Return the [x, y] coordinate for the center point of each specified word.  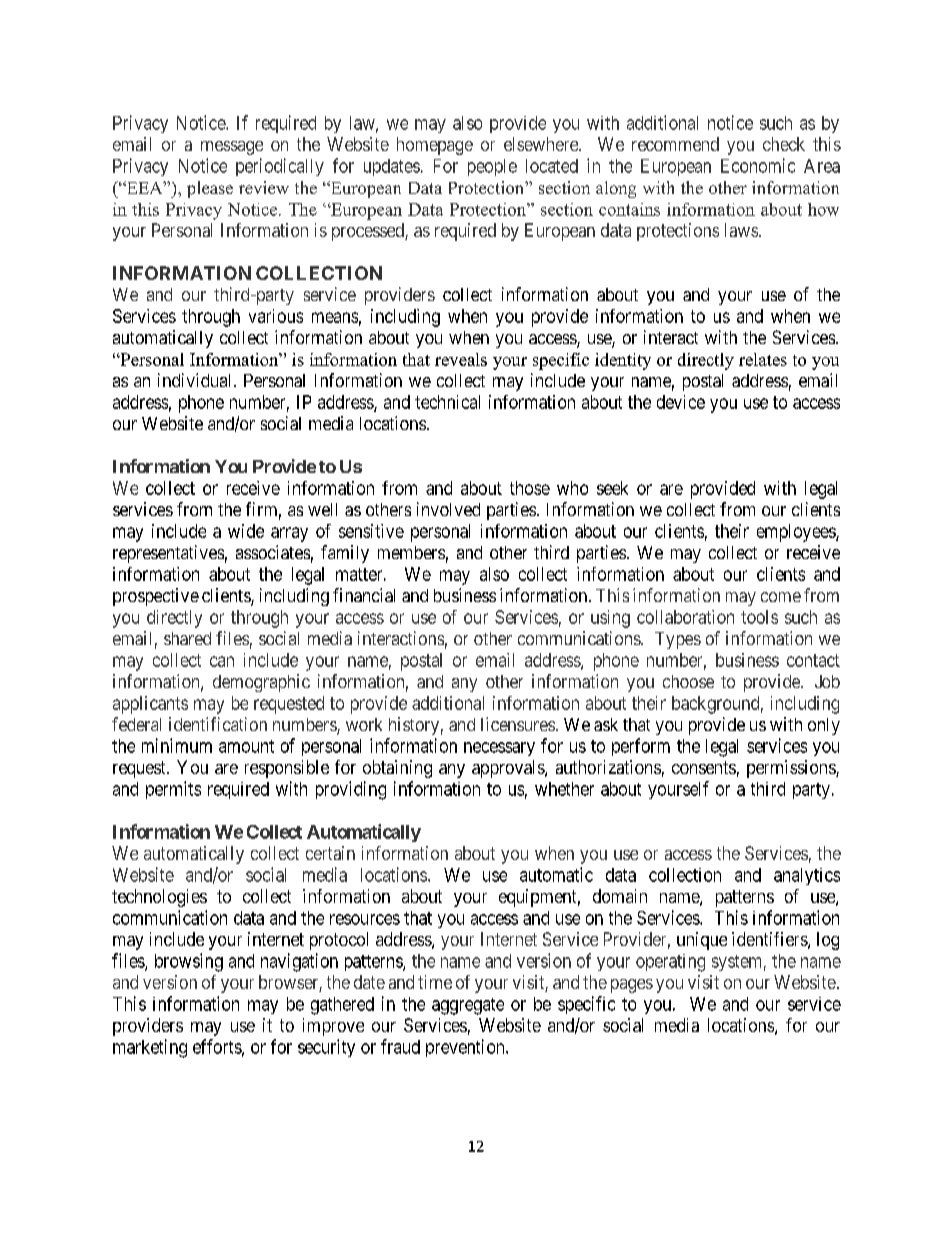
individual [196, 380]
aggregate [468, 1006]
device [681, 402]
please [210, 189]
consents [704, 767]
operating [670, 963]
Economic [758, 165]
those [530, 488]
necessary [499, 749]
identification [218, 724]
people [492, 167]
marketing [150, 1048]
